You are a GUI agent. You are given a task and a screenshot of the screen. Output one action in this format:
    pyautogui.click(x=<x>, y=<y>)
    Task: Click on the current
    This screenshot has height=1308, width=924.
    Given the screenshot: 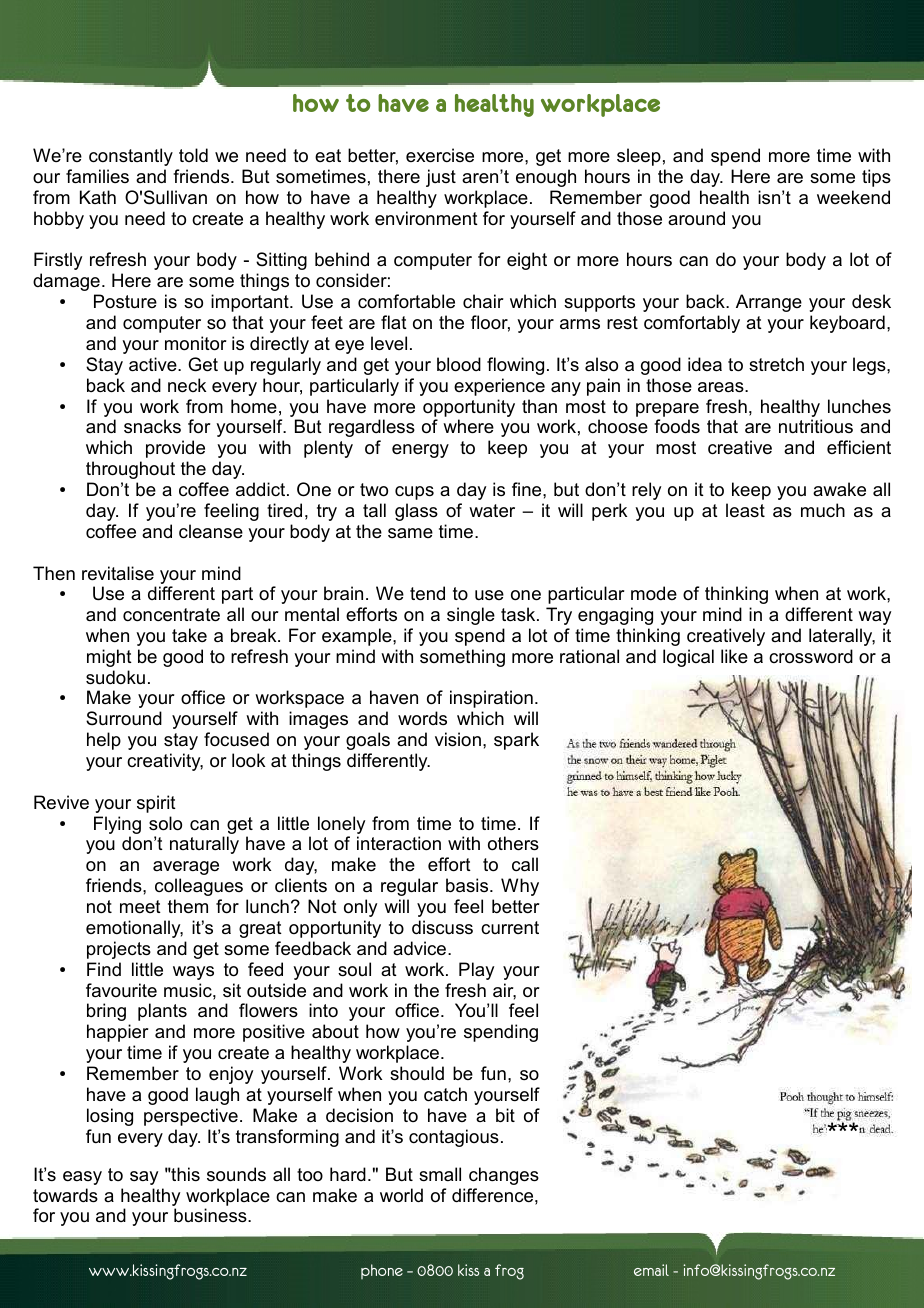 What is the action you would take?
    pyautogui.click(x=510, y=927)
